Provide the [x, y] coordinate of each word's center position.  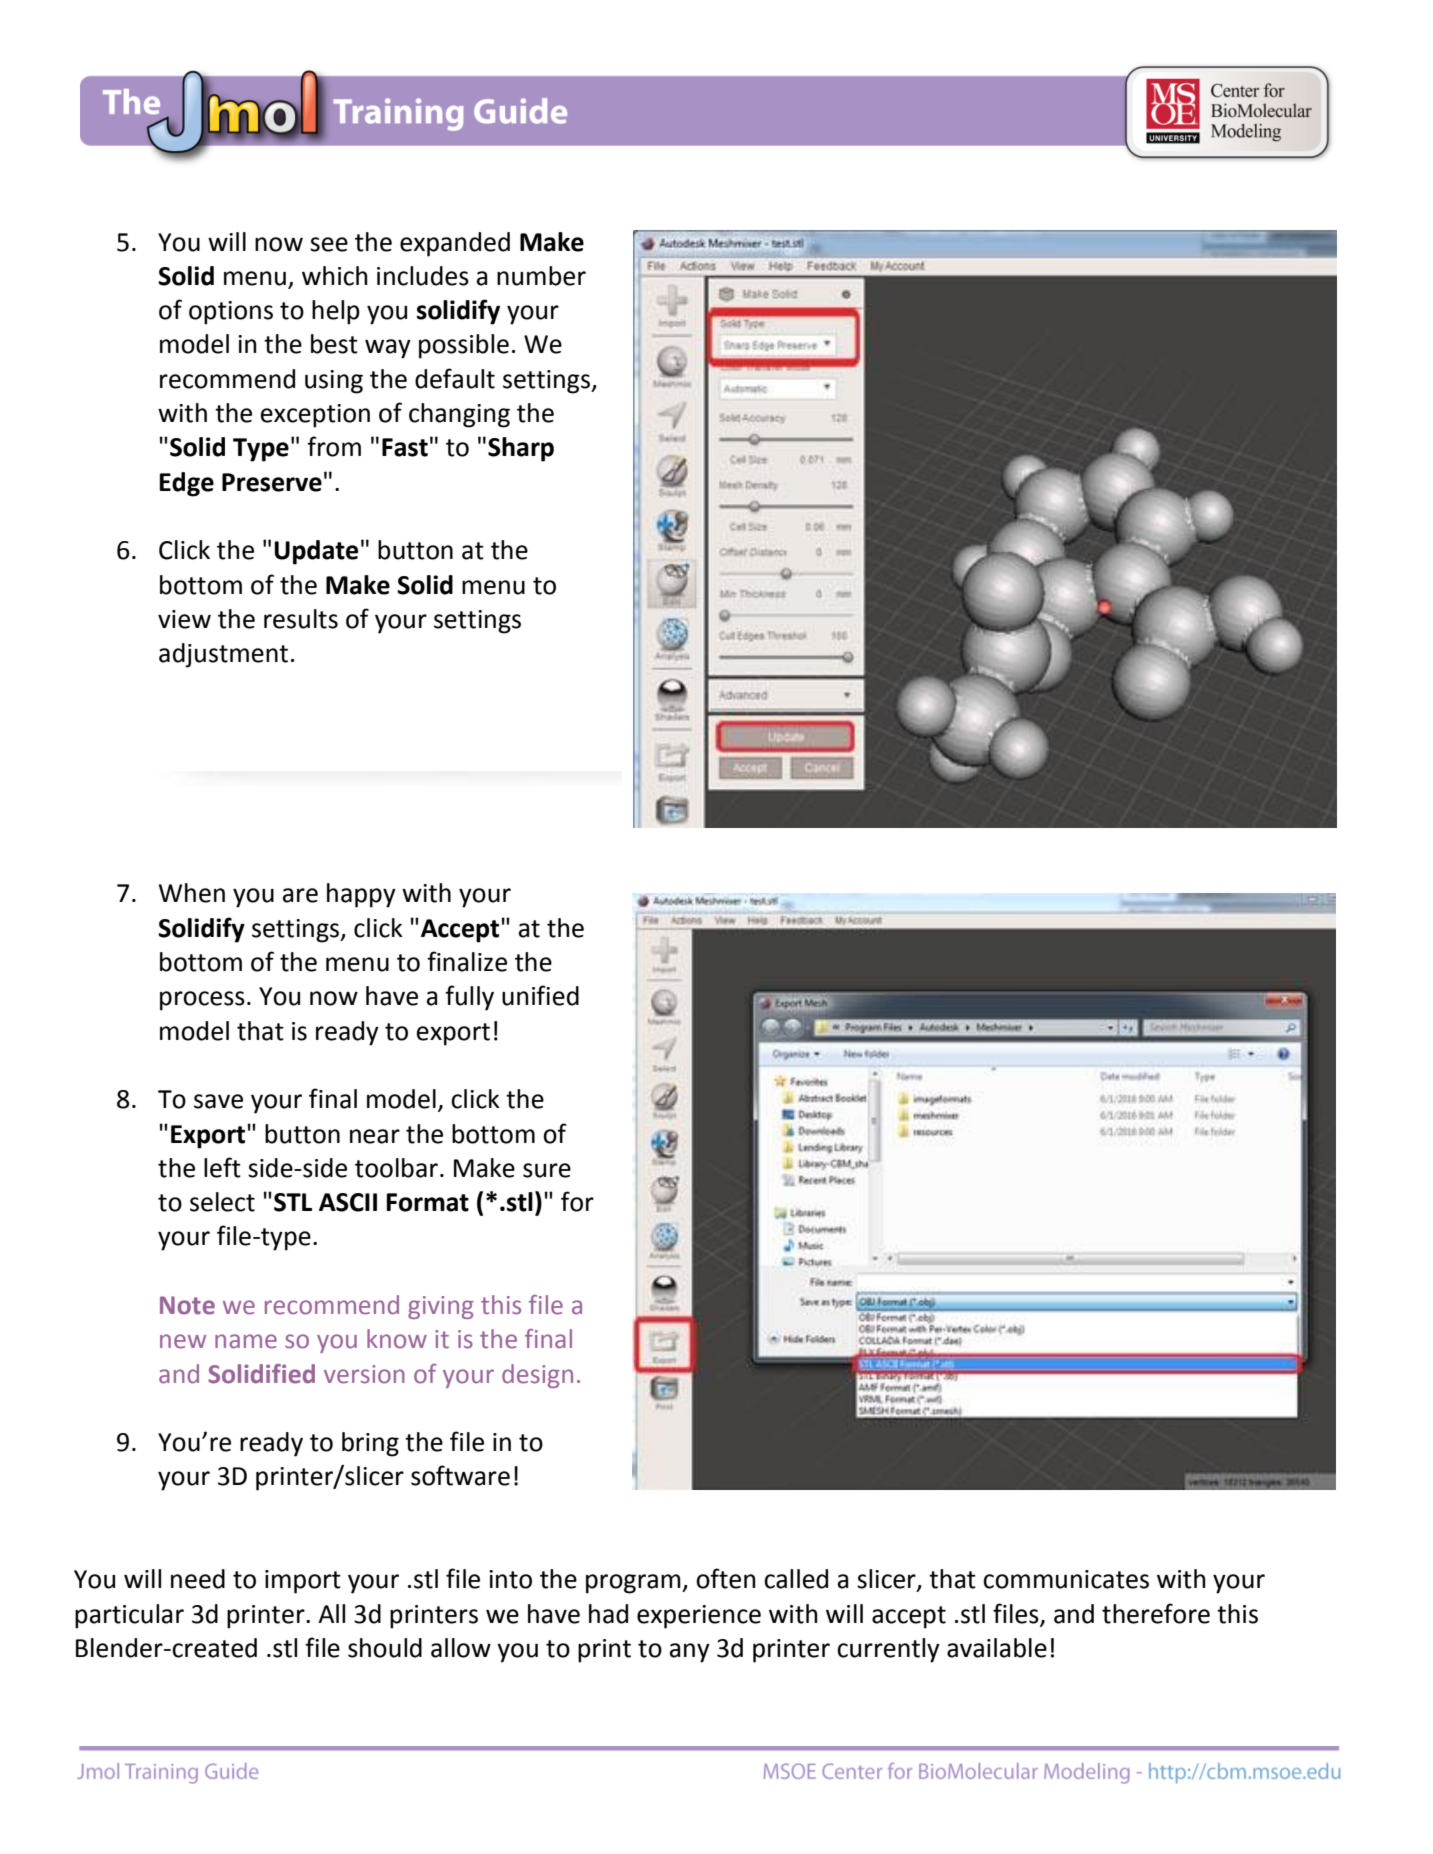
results [301, 619]
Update [316, 552]
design [537, 1376]
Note [187, 1305]
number [541, 276]
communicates [1066, 1579]
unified [540, 995]
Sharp [521, 449]
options [231, 313]
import [303, 1582]
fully [469, 998]
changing [459, 415]
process [202, 1001]
